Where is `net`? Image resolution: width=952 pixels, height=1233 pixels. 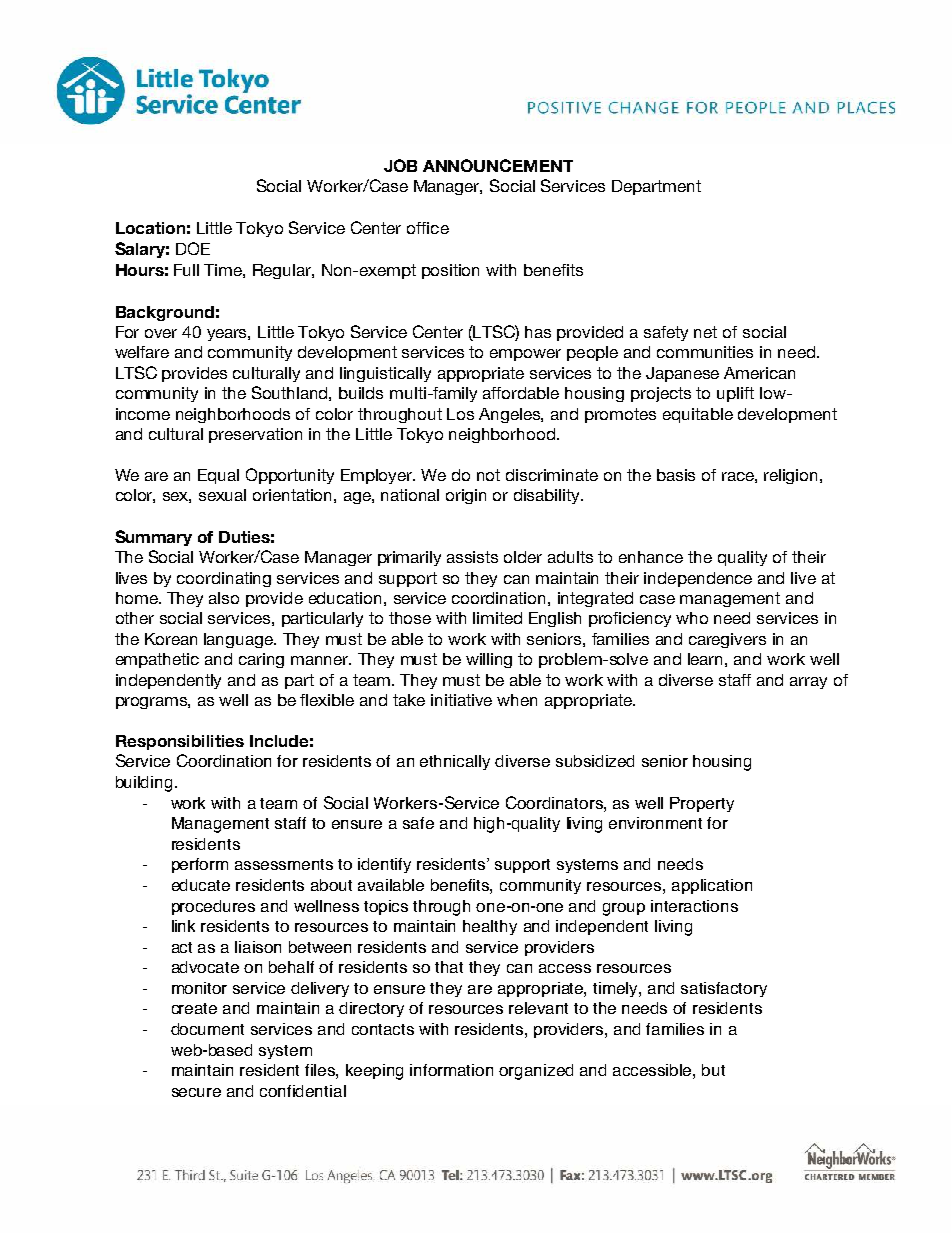 net is located at coordinates (705, 332).
